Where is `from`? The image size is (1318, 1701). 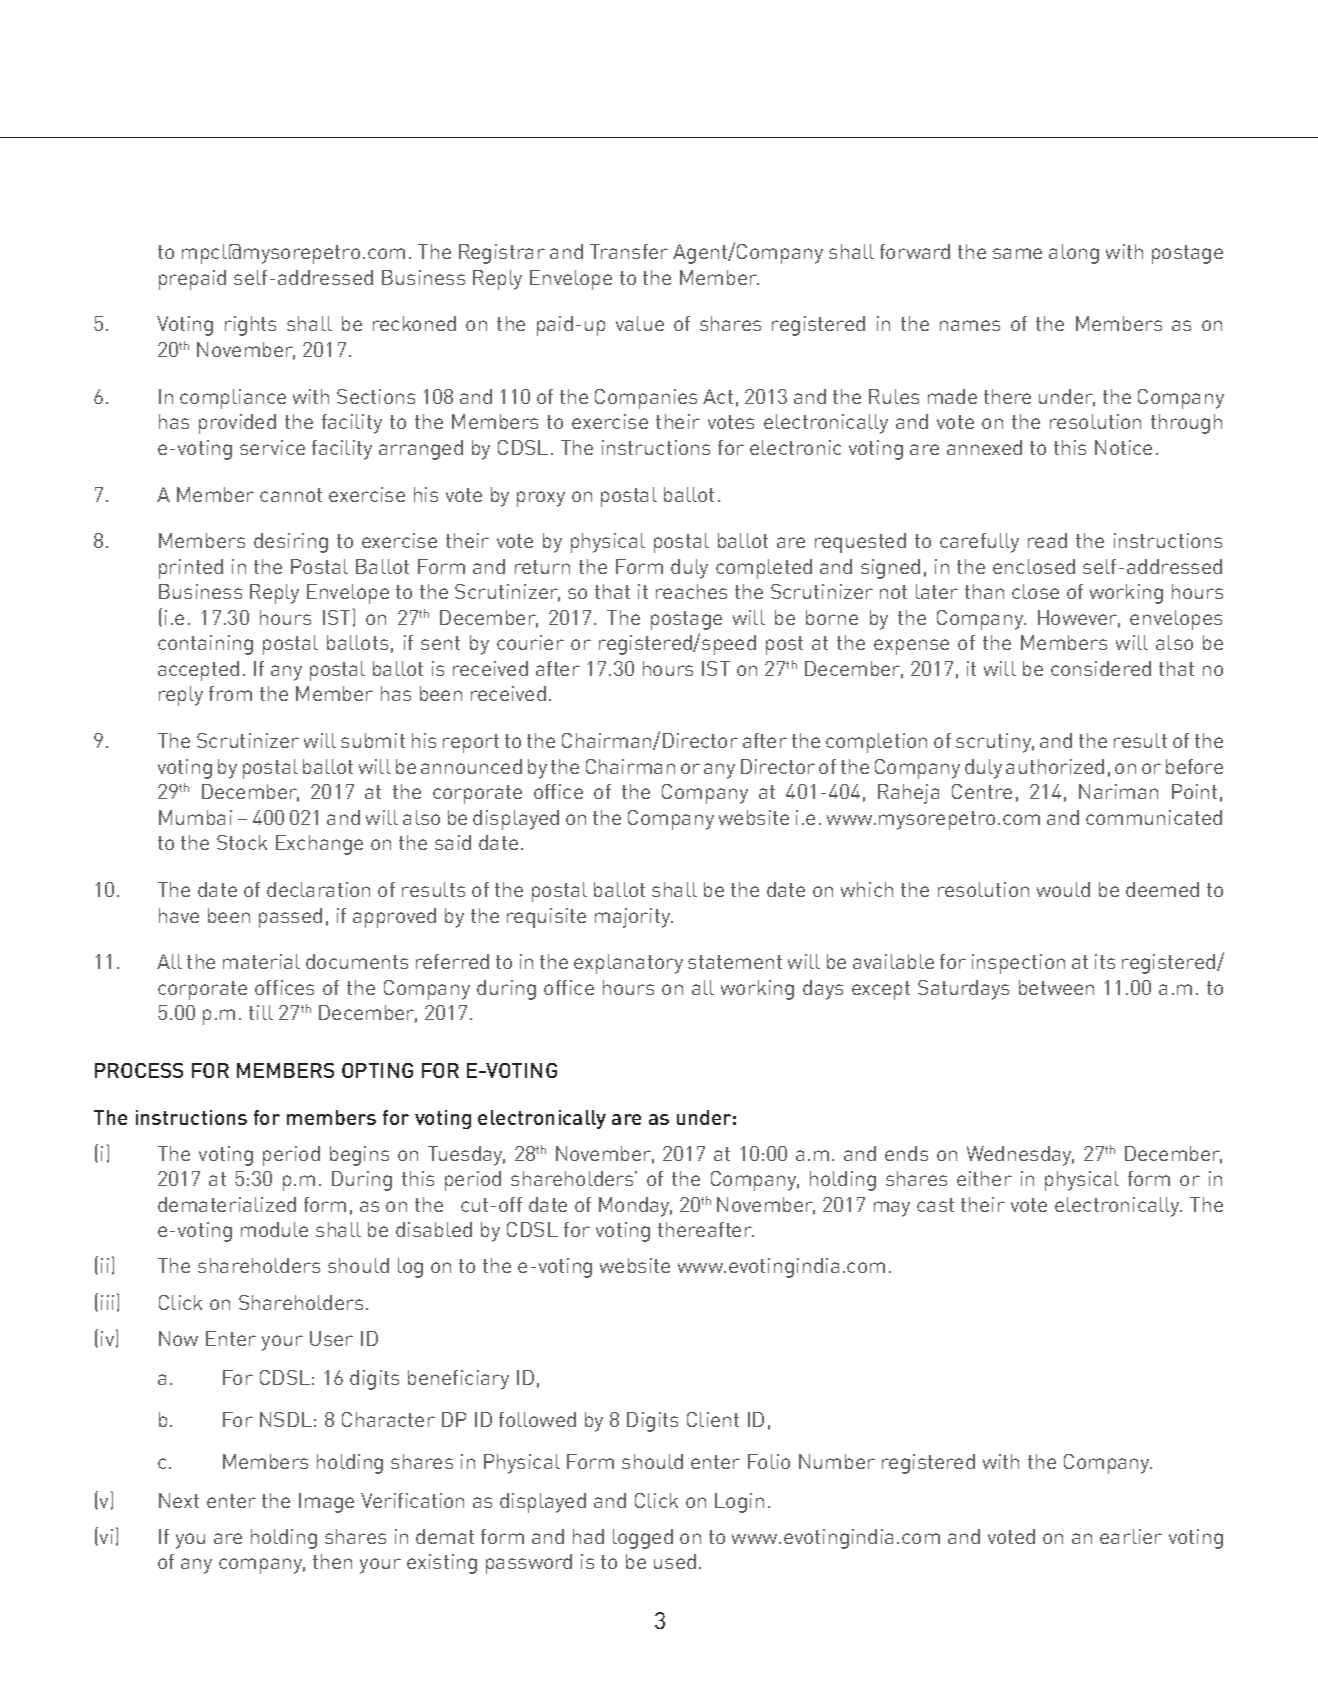
from is located at coordinates (230, 693).
